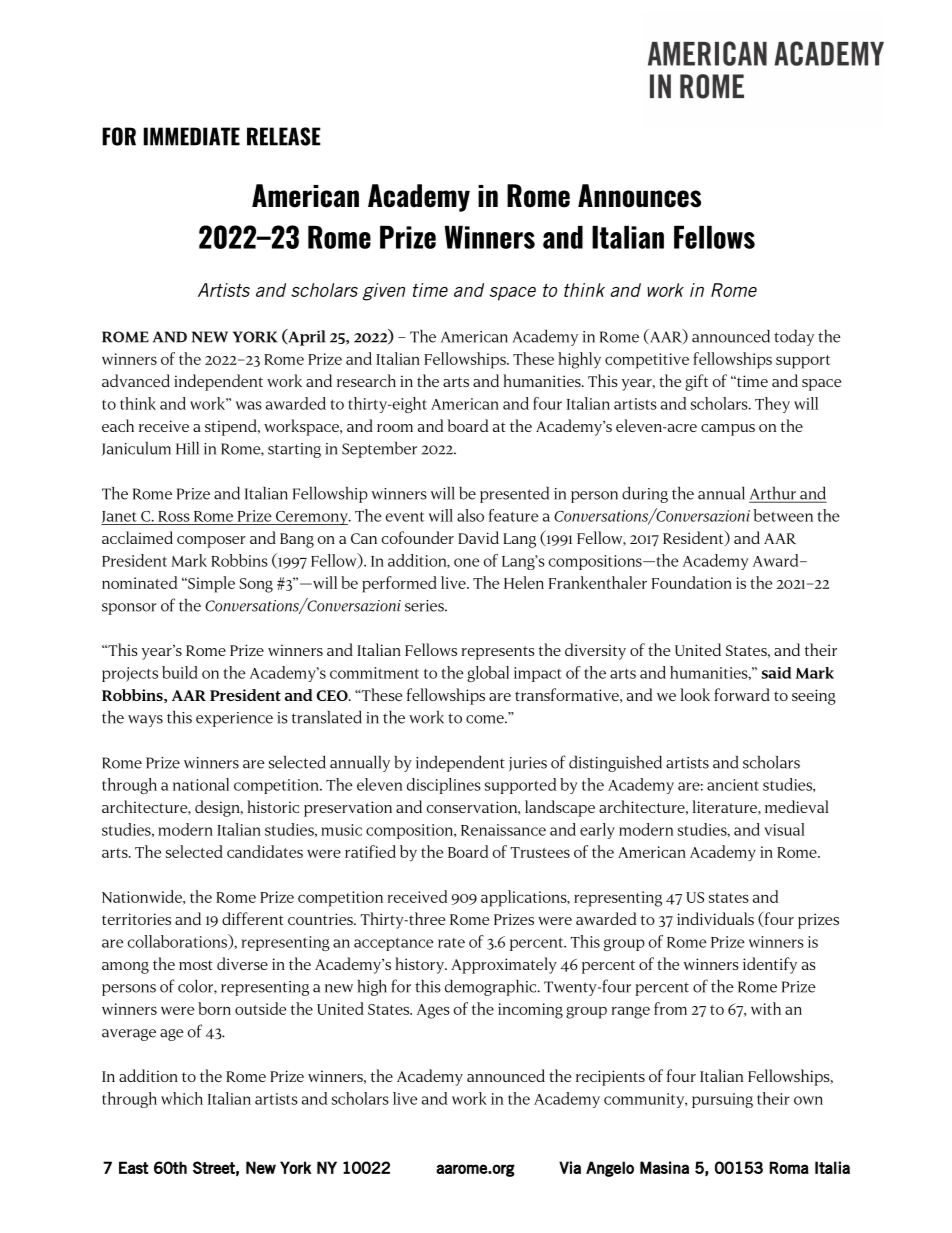  What do you see at coordinates (182, 1098) in the document?
I see `which` at bounding box center [182, 1098].
